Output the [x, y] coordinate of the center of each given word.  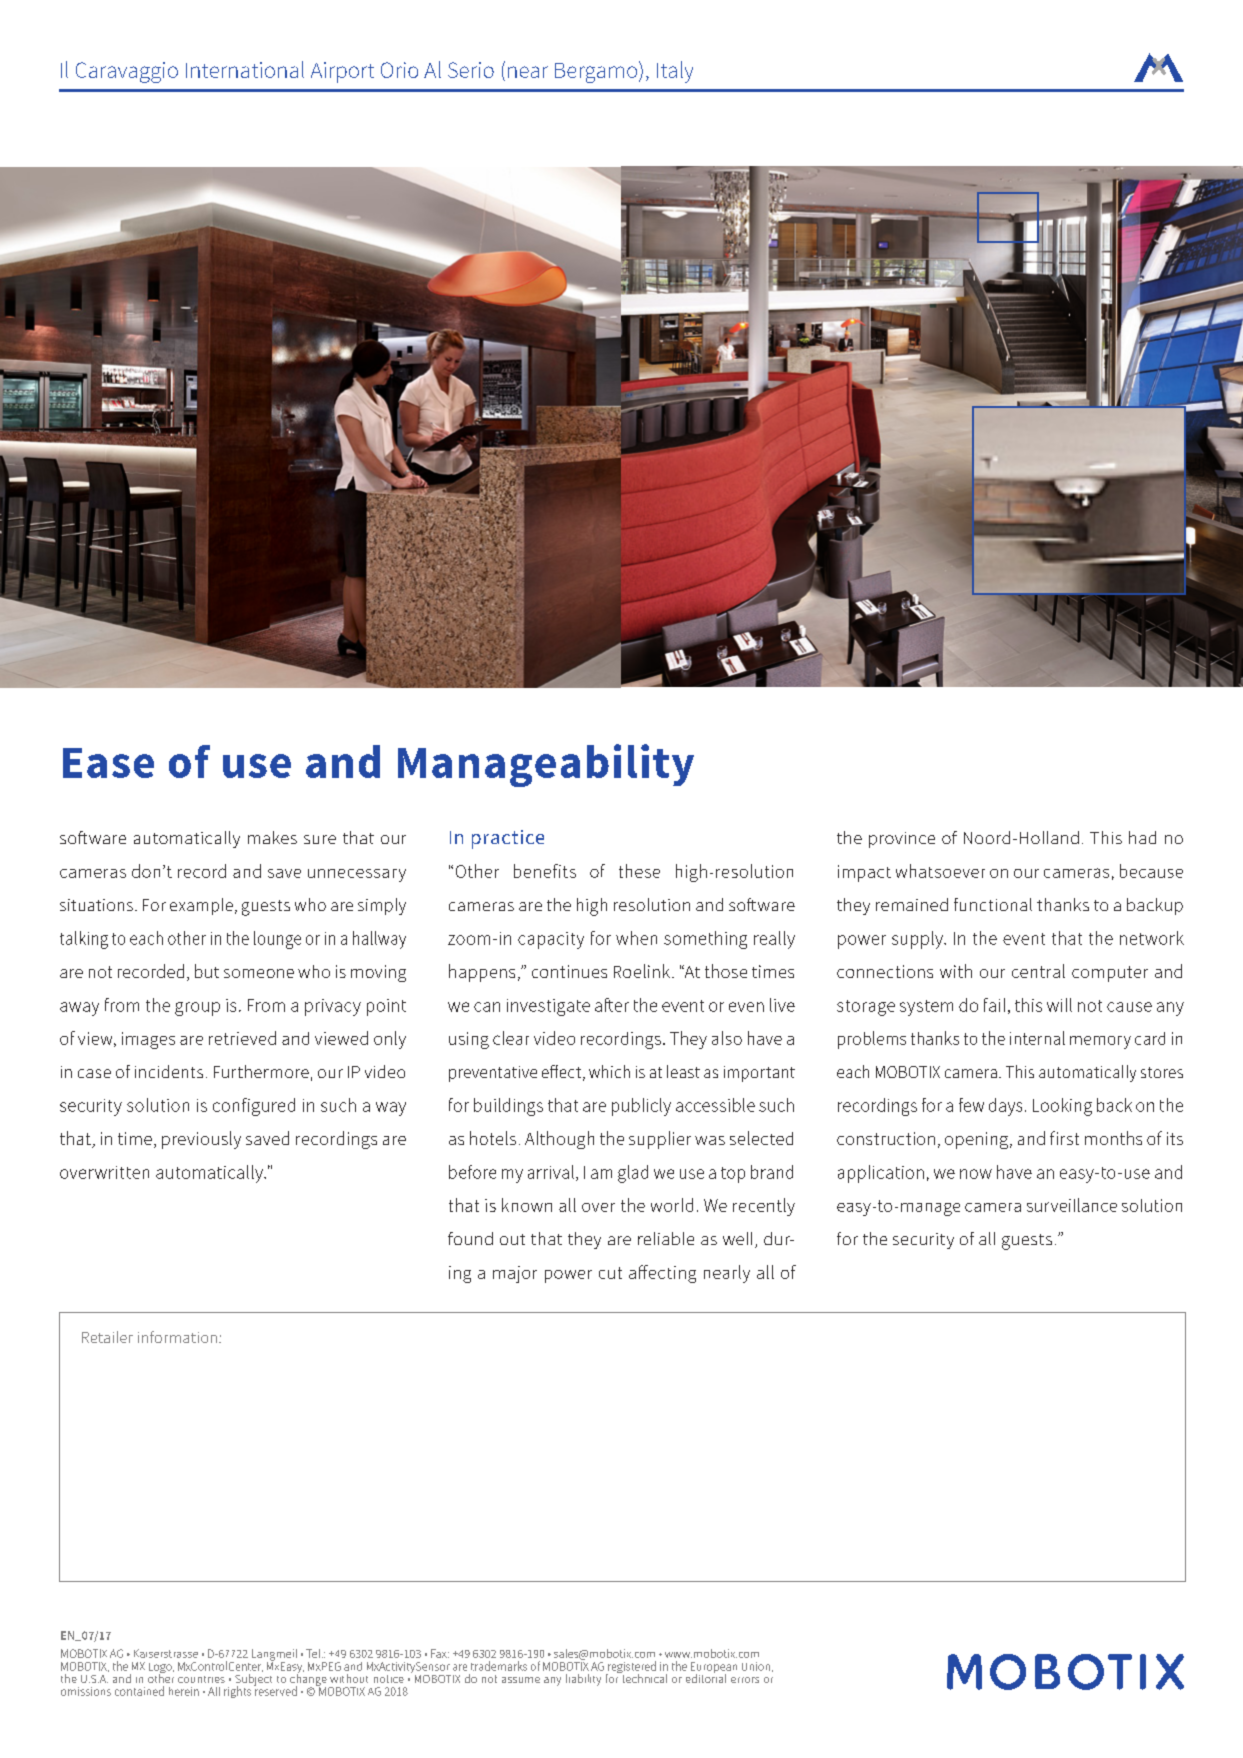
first [1064, 1138]
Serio [471, 70]
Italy [675, 72]
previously [201, 1140]
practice [508, 839]
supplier [660, 1140]
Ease [108, 763]
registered [631, 1668]
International [245, 69]
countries [201, 1679]
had [1142, 837]
